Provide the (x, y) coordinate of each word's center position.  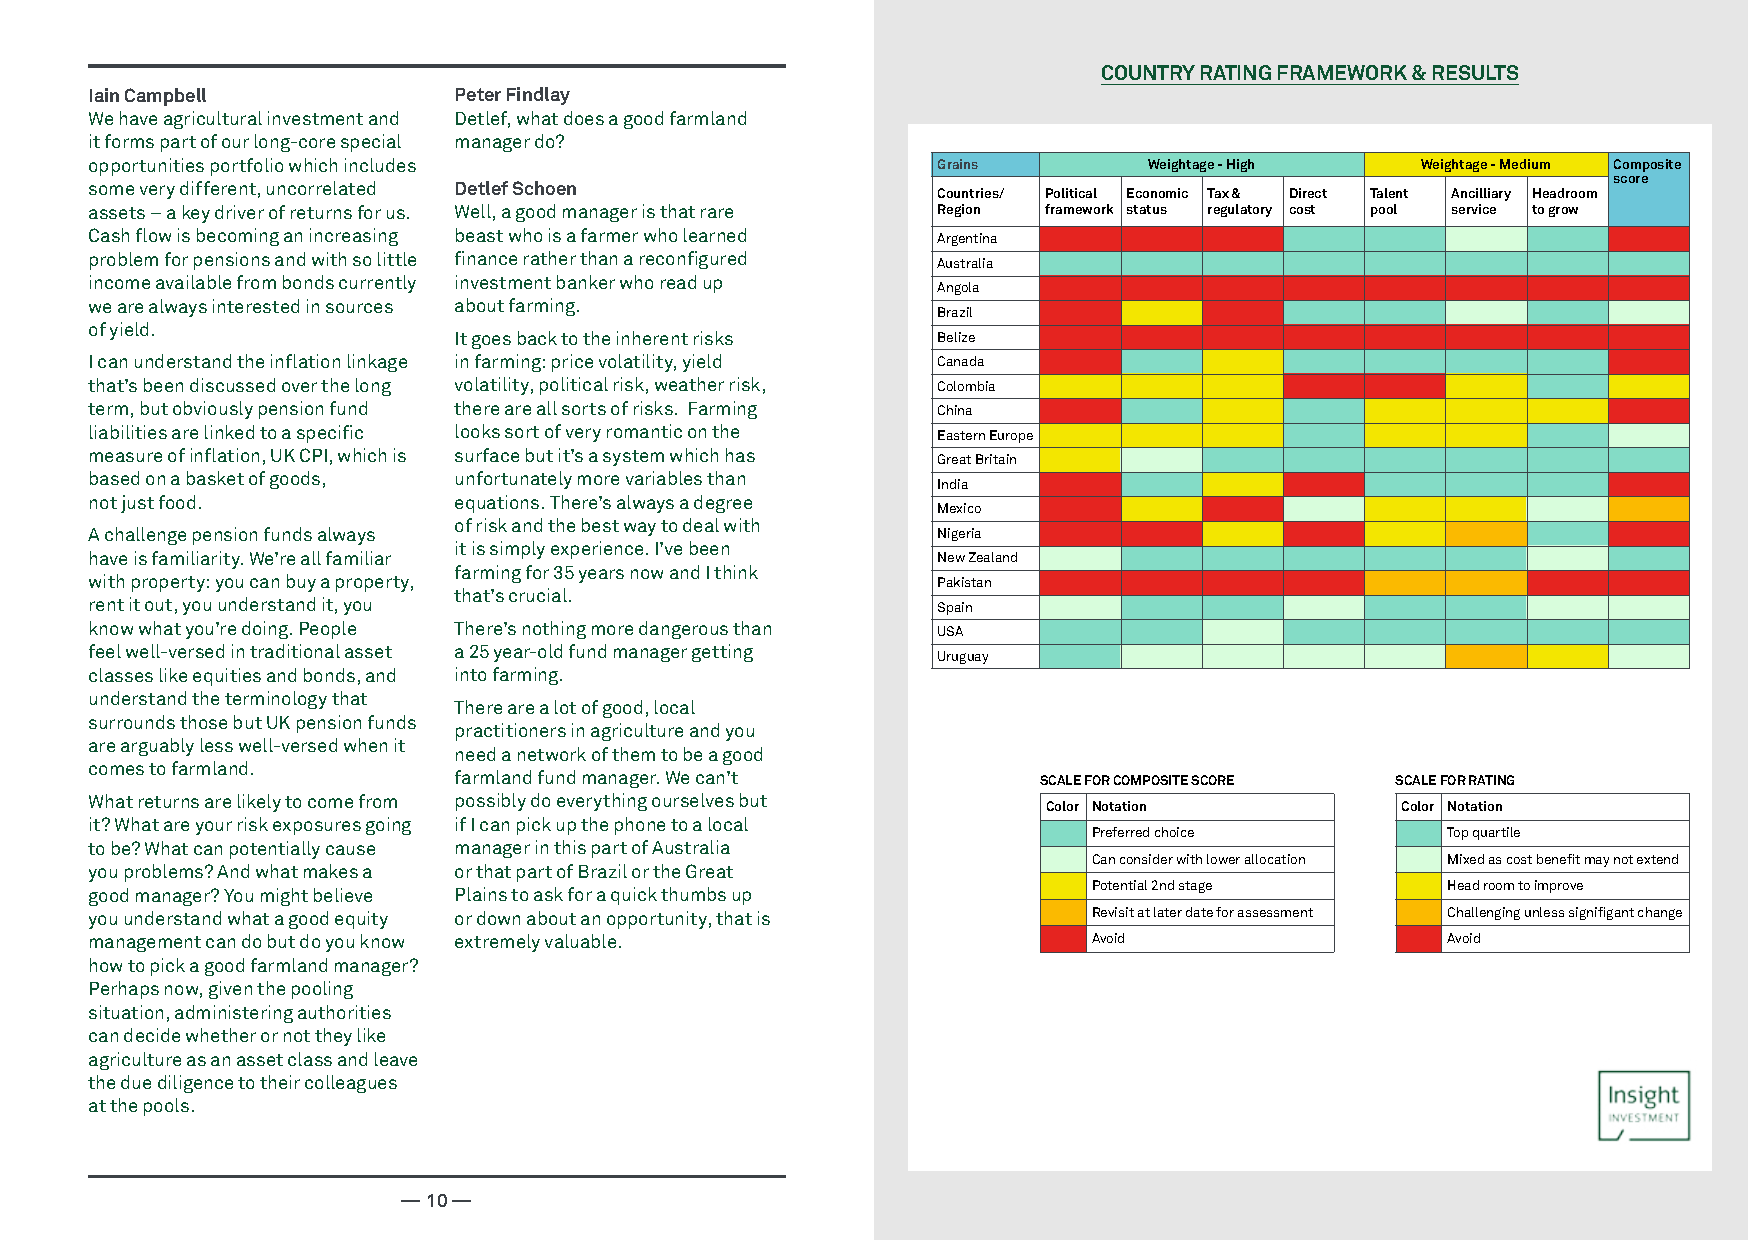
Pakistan (964, 582)
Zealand (993, 557)
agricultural (213, 120)
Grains (958, 164)
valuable (580, 941)
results (1475, 72)
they (333, 1037)
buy (301, 583)
